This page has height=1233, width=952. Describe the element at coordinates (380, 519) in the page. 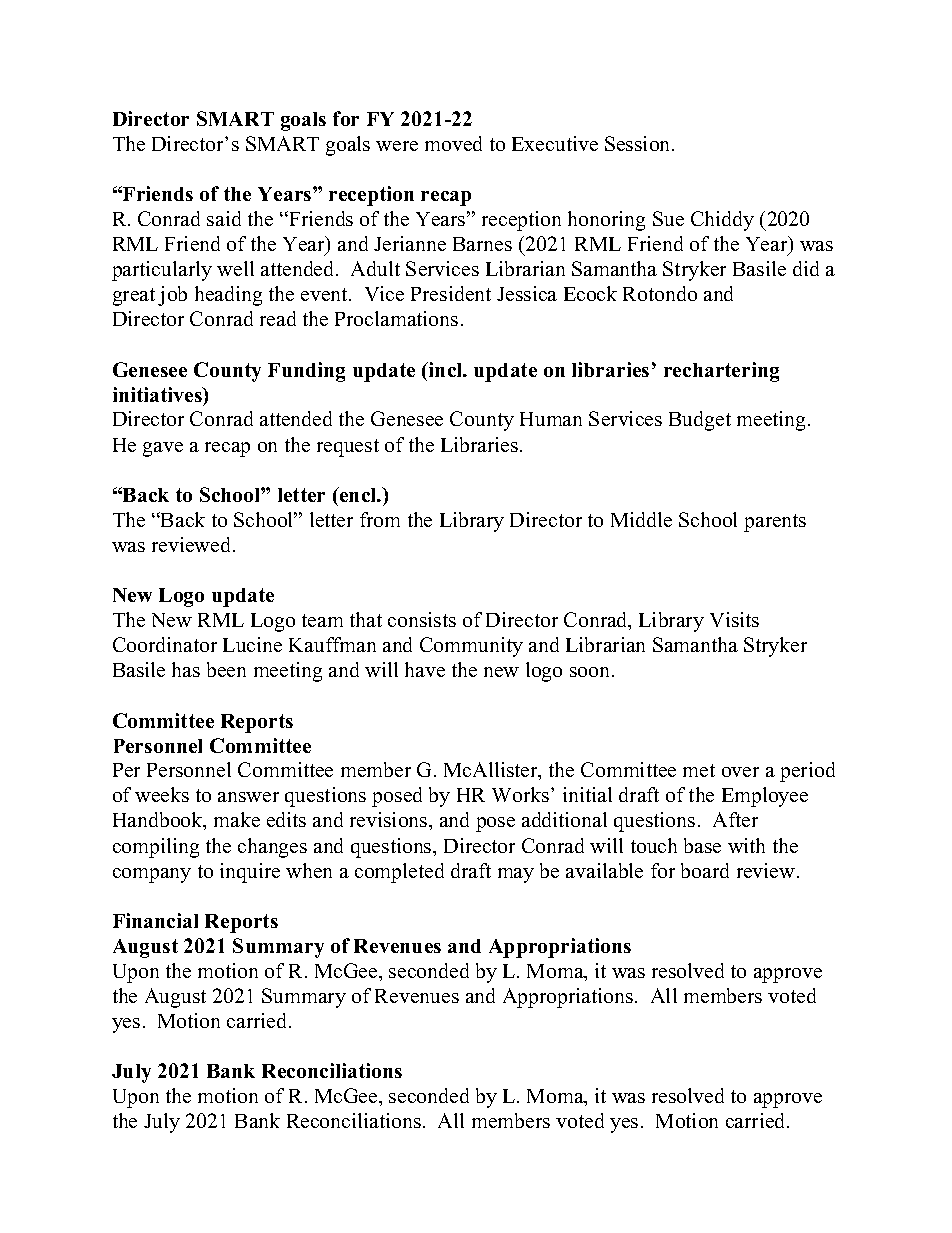

I see `from` at that location.
